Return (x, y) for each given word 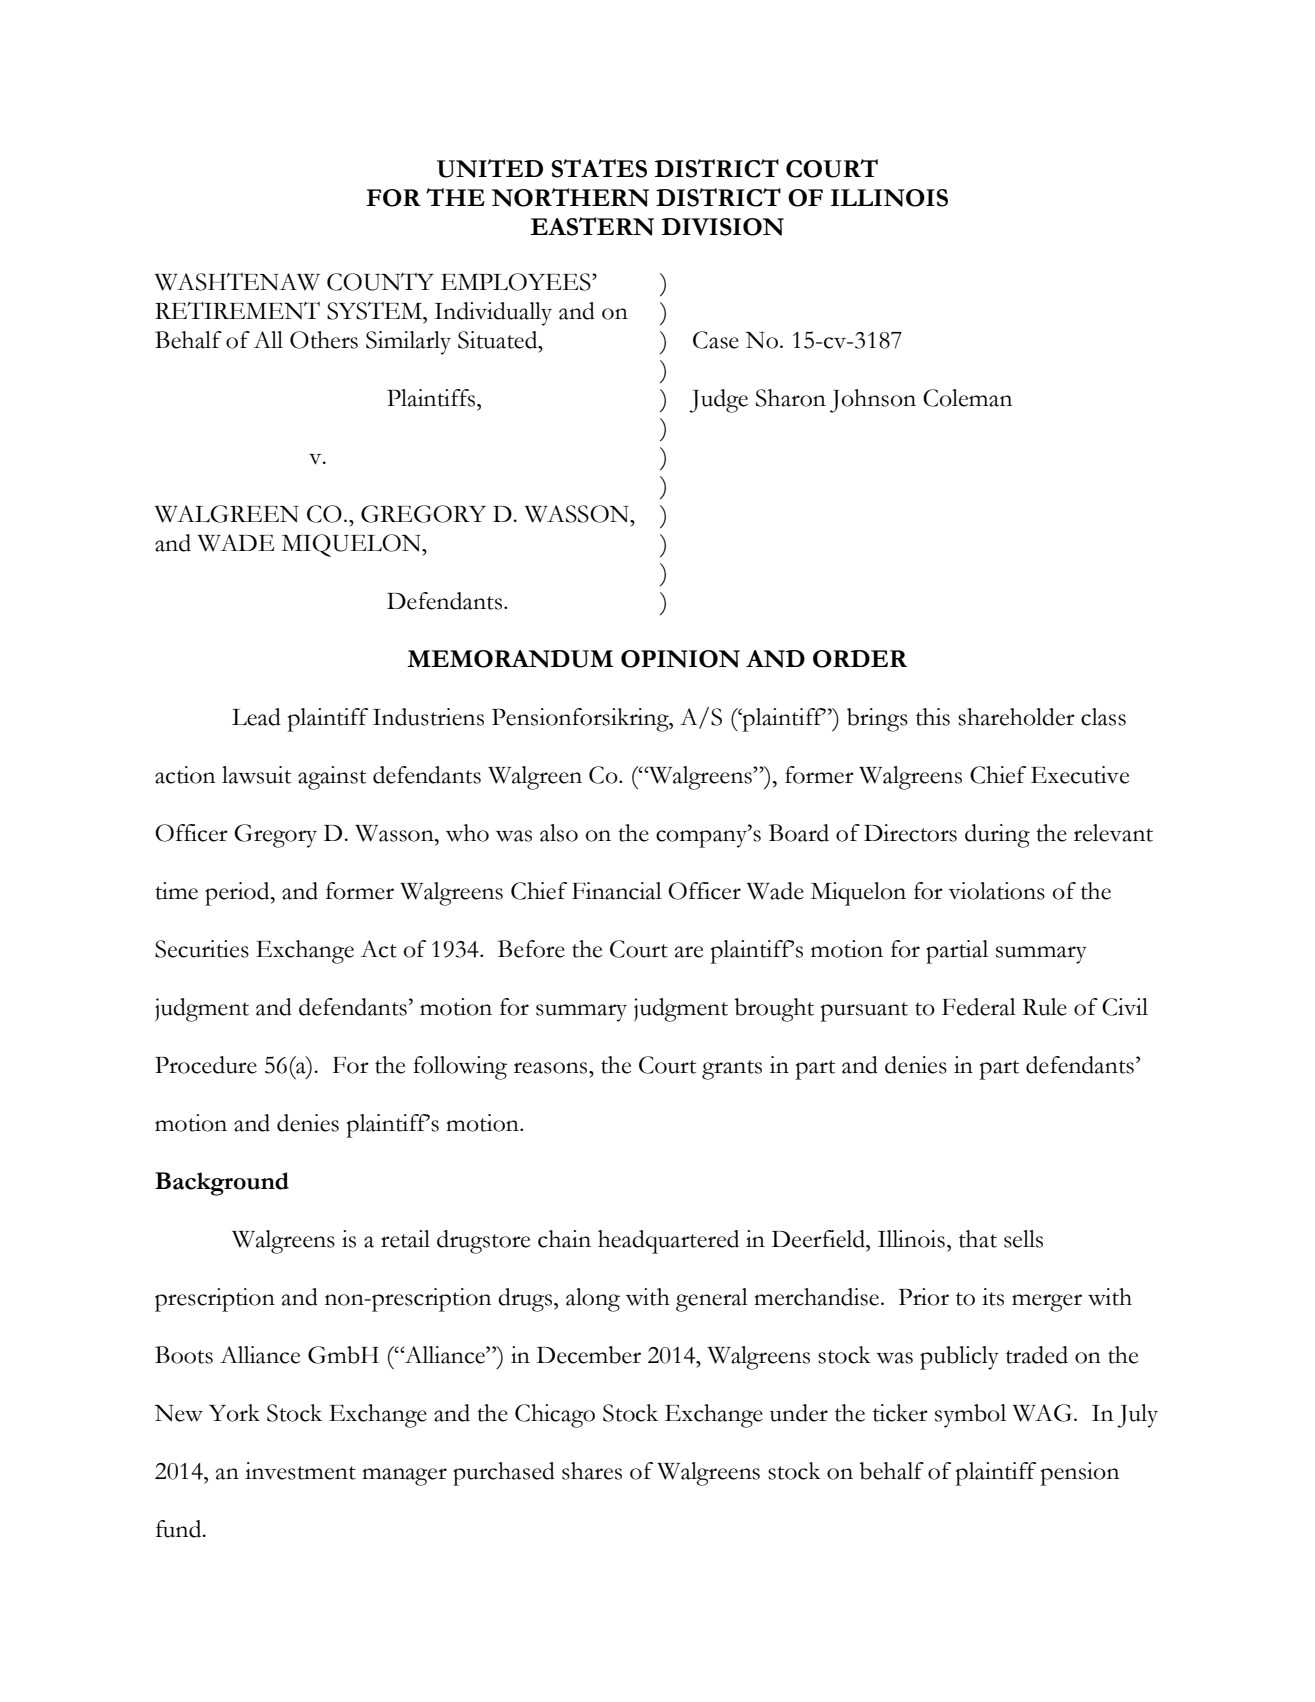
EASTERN (592, 226)
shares (592, 1471)
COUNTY (380, 282)
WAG (1043, 1413)
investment (300, 1471)
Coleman (967, 398)
